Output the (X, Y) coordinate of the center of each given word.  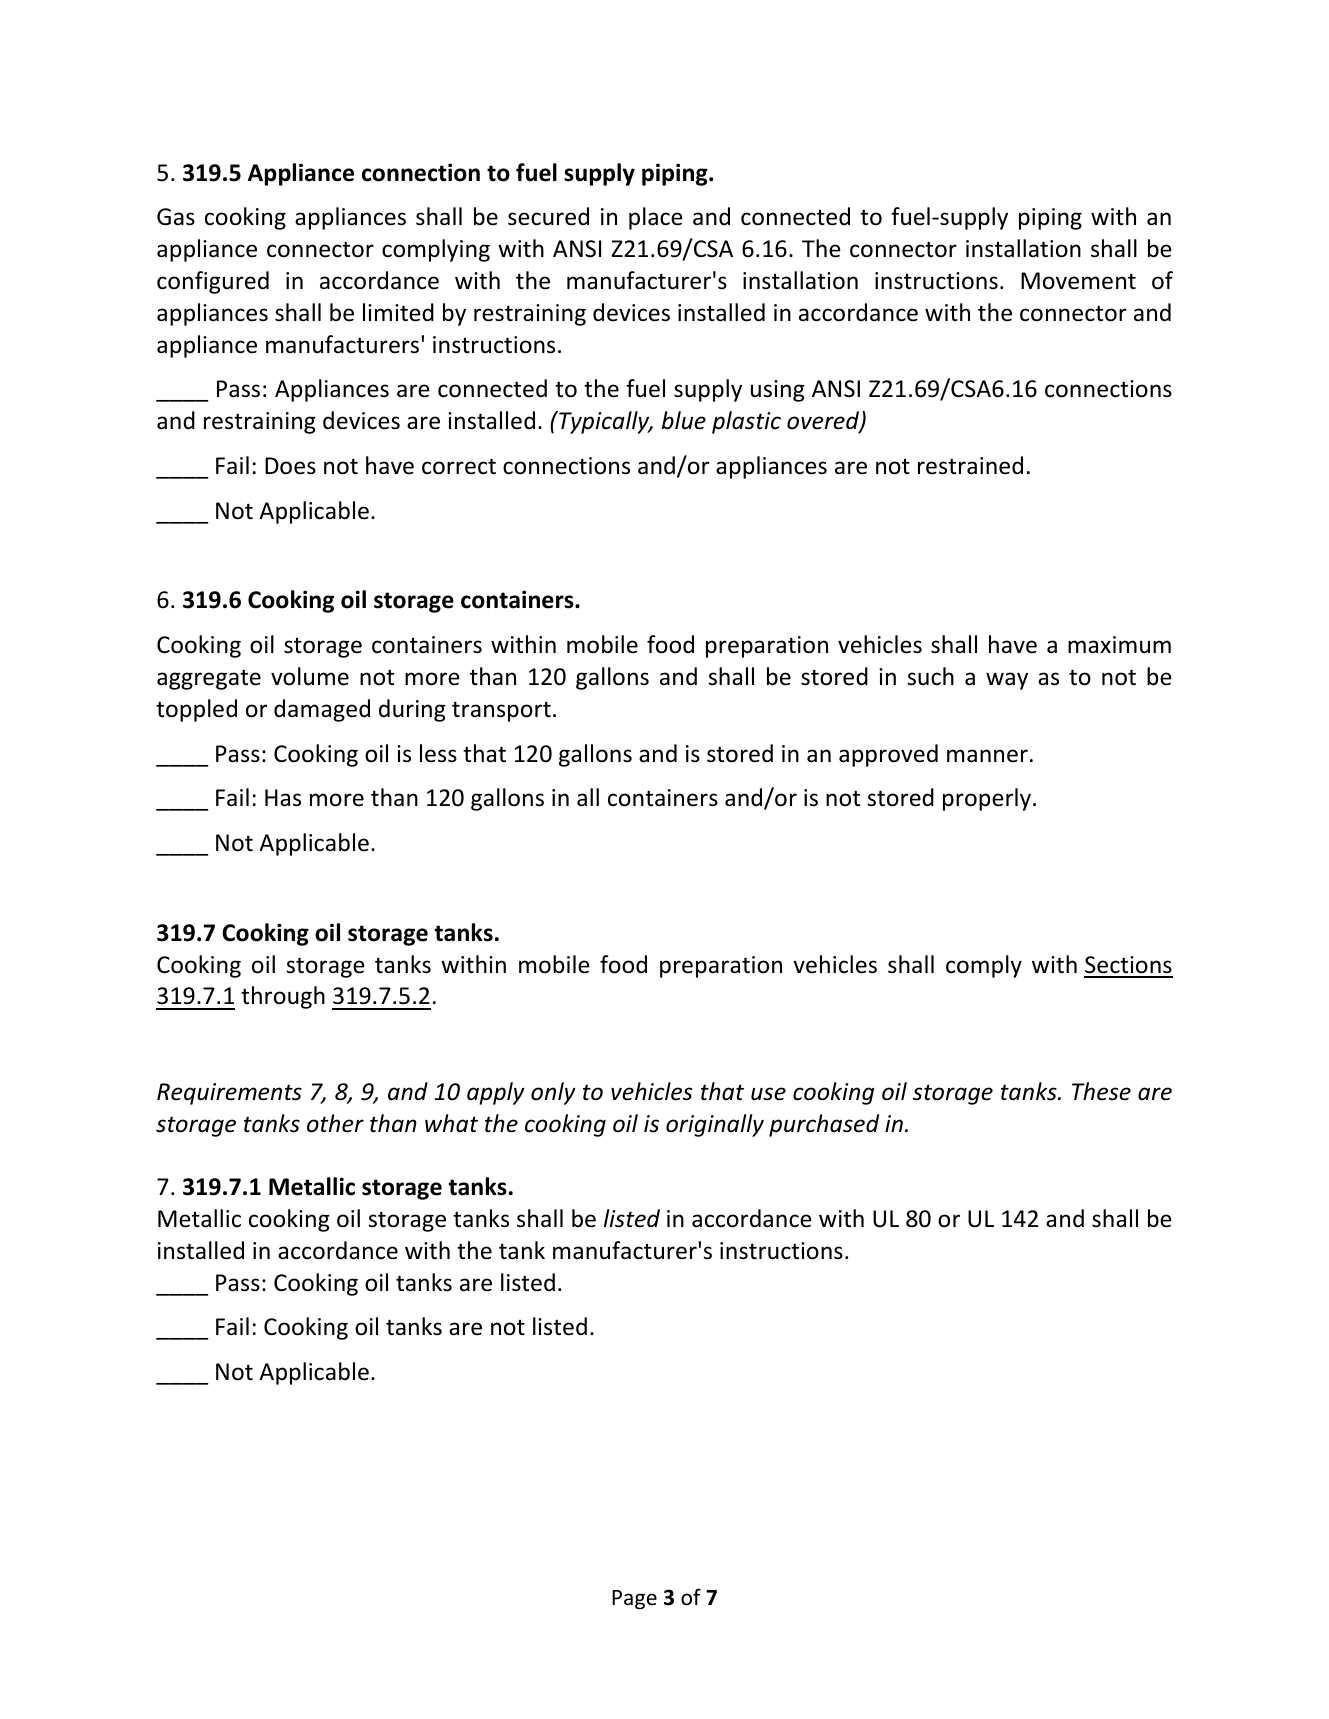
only (553, 1093)
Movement (1078, 281)
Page (634, 1600)
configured (213, 282)
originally (715, 1125)
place (656, 218)
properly (987, 799)
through (283, 997)
